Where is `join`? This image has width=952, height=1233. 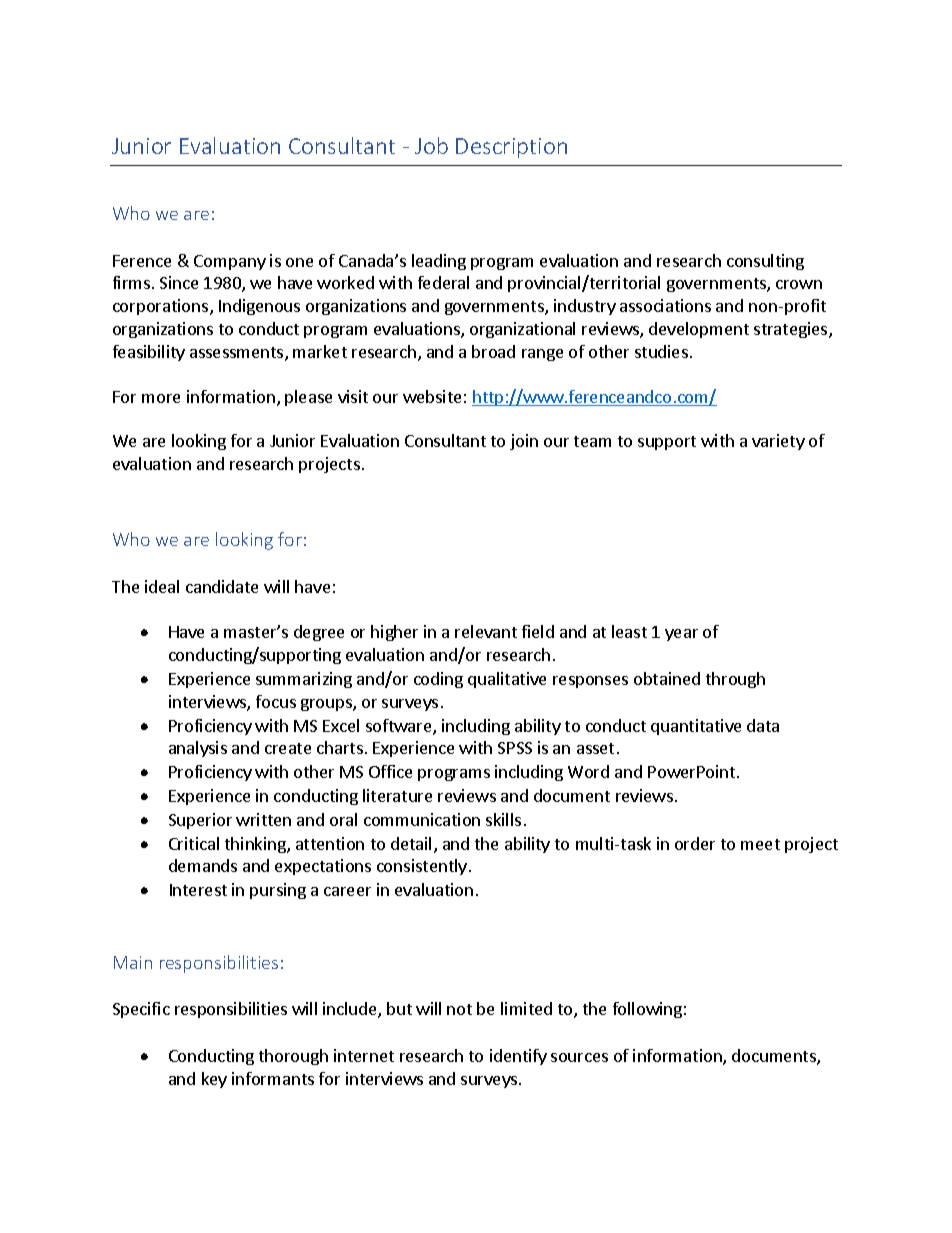
join is located at coordinates (524, 442).
